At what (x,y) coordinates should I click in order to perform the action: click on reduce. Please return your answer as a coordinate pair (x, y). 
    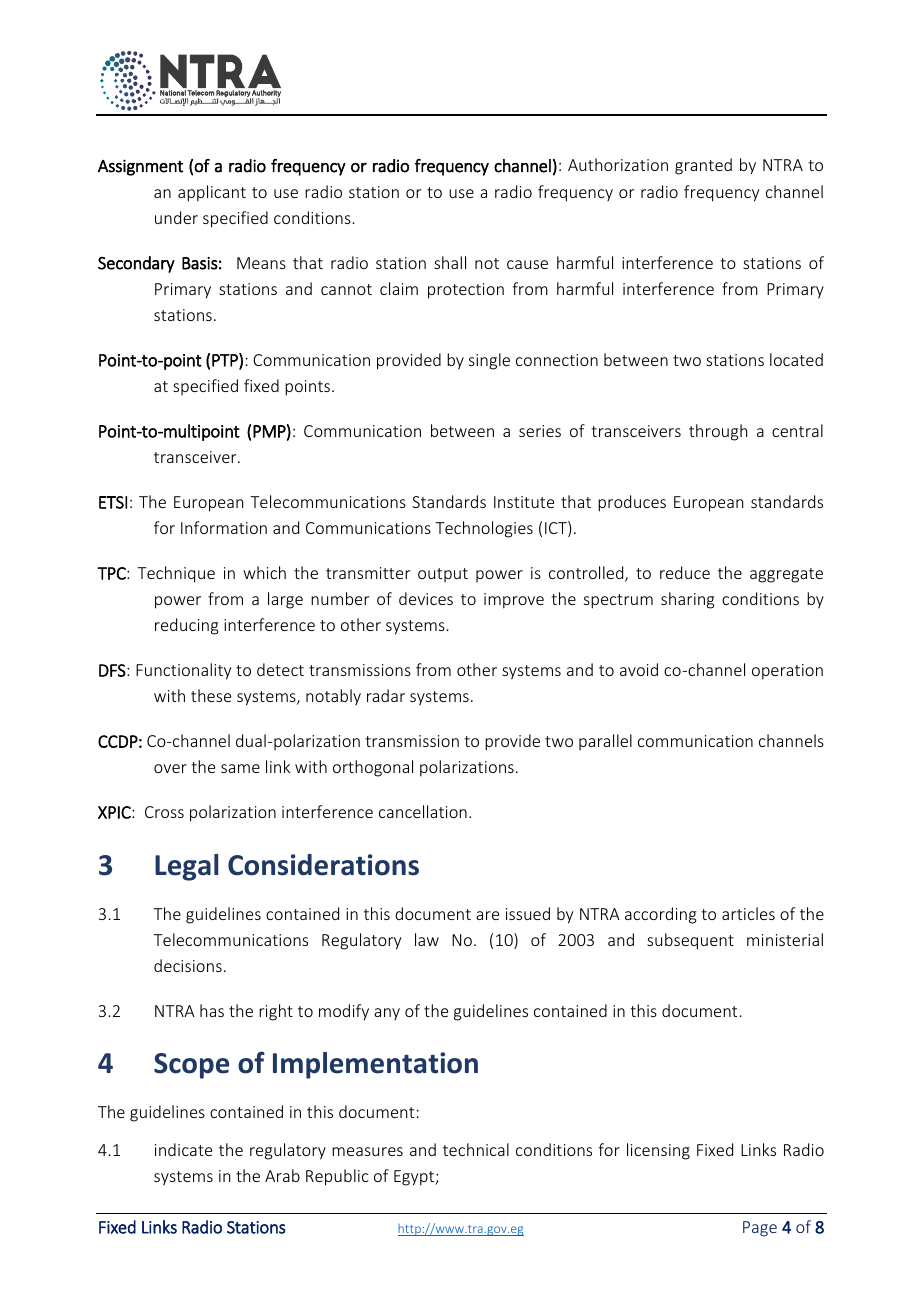
    Looking at the image, I should click on (685, 572).
